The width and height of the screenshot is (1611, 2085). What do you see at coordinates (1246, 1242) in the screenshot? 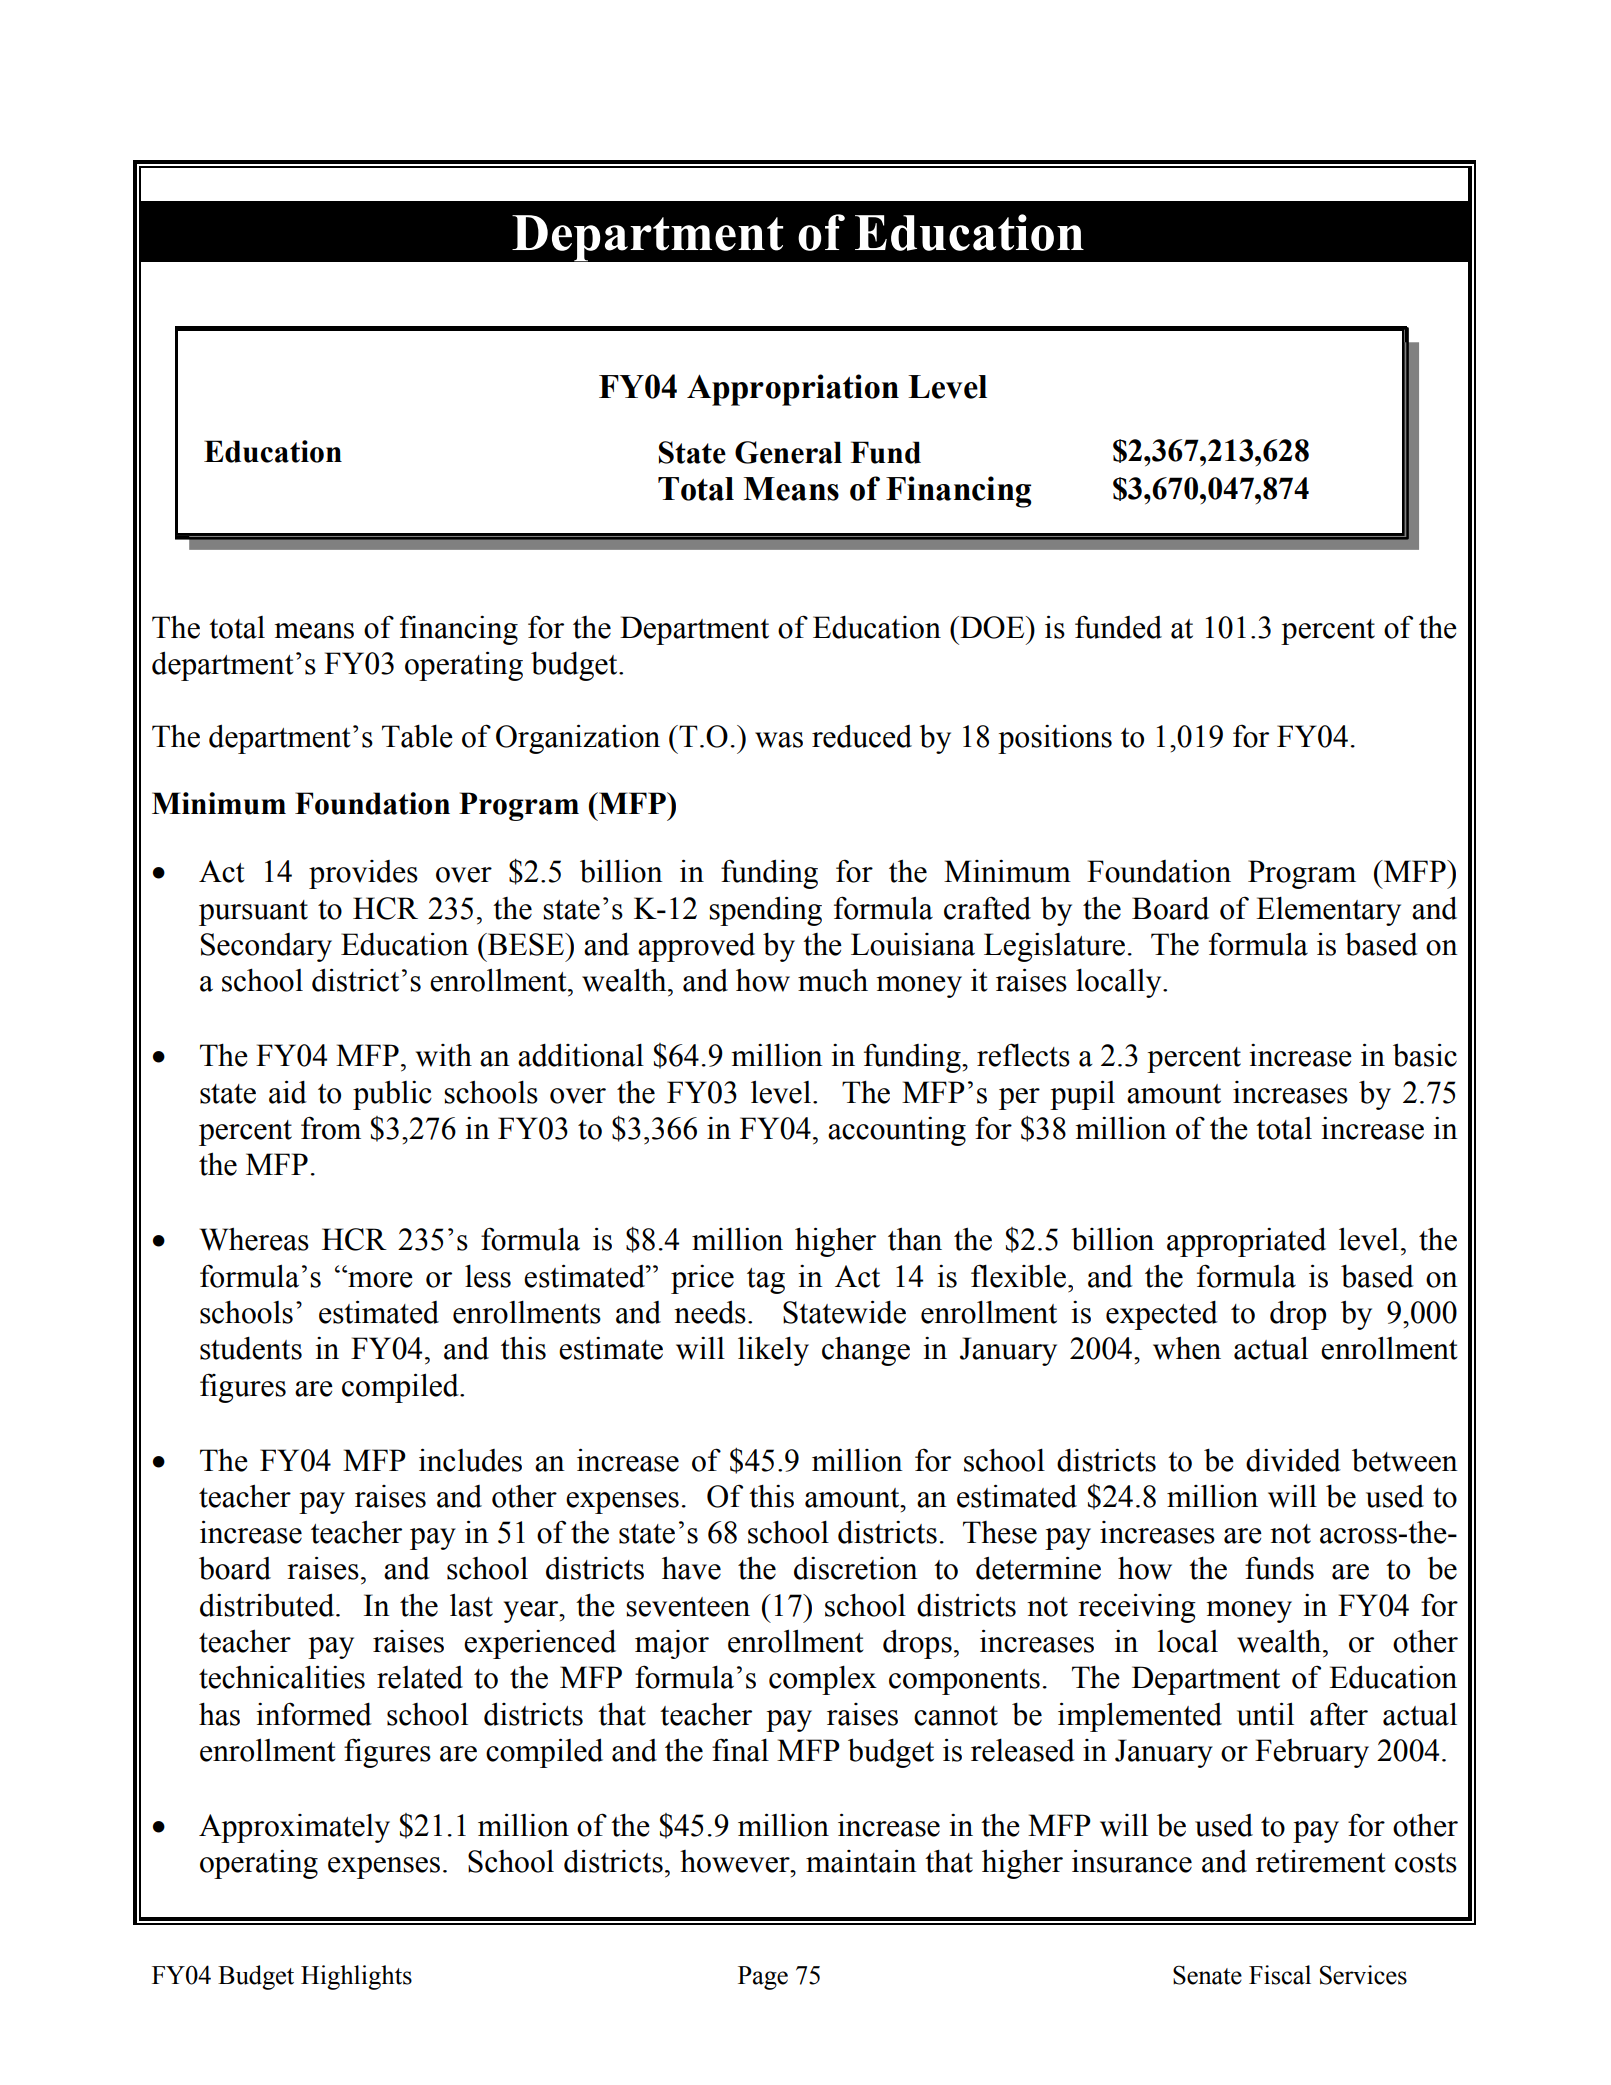
I see `appropriated` at bounding box center [1246, 1242].
